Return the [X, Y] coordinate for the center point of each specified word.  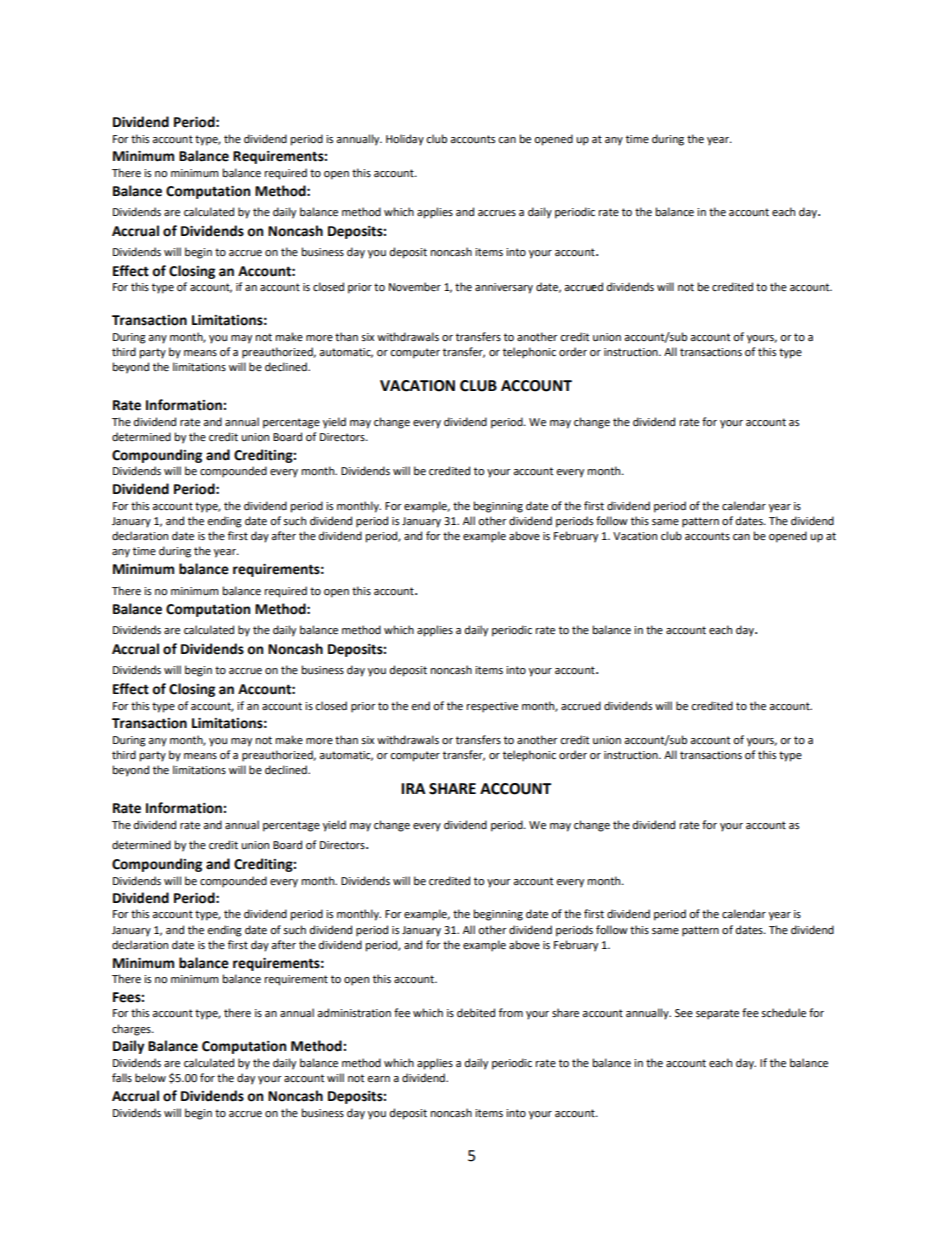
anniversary [504, 288]
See [684, 1013]
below [150, 1078]
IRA [413, 788]
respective [492, 707]
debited [476, 1013]
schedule [783, 1013]
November [415, 287]
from [511, 1012]
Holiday [405, 140]
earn [378, 1079]
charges [132, 1030]
